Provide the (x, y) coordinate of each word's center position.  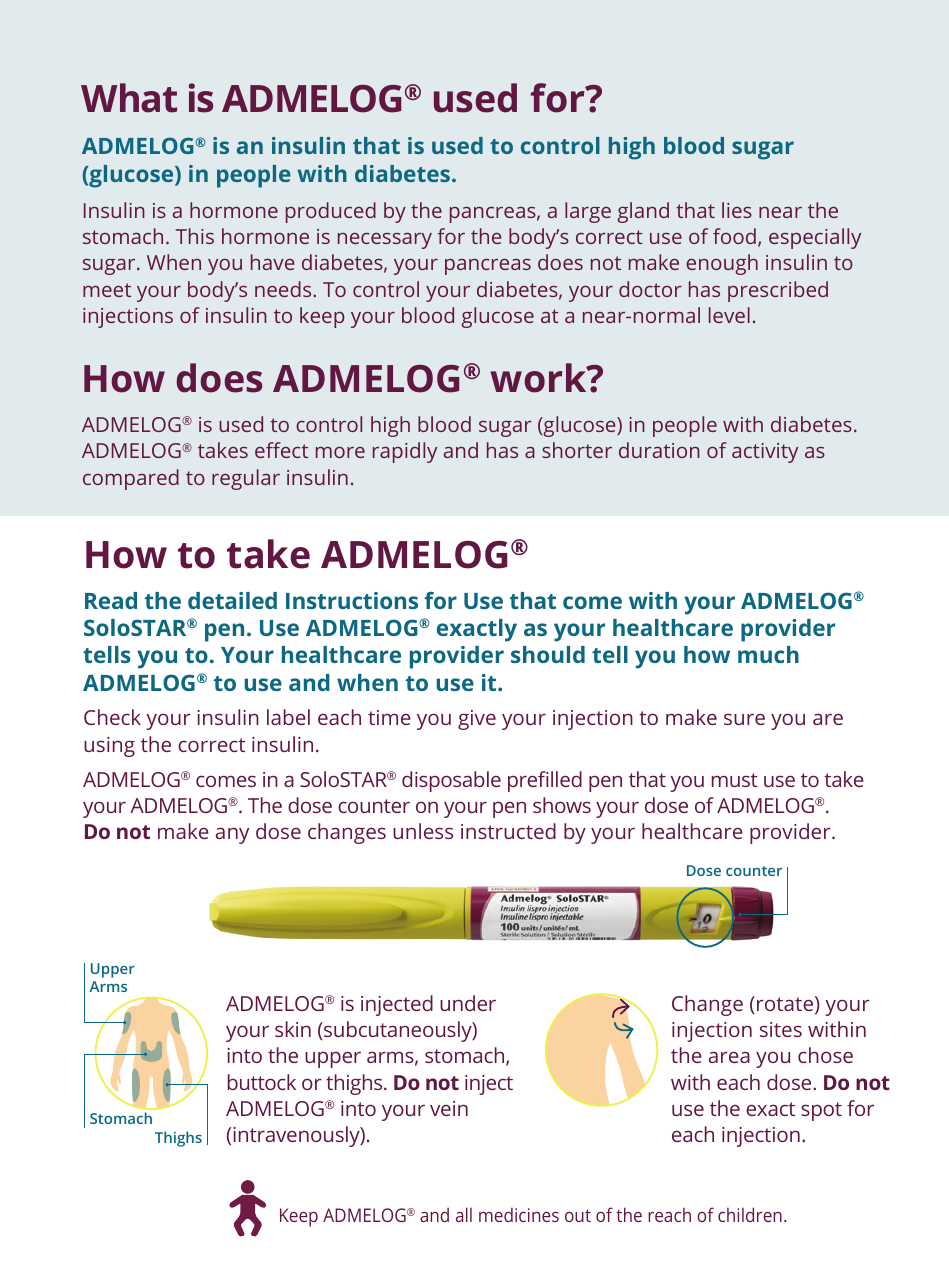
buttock (262, 1082)
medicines (519, 1214)
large (588, 212)
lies (737, 210)
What (129, 98)
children (750, 1214)
